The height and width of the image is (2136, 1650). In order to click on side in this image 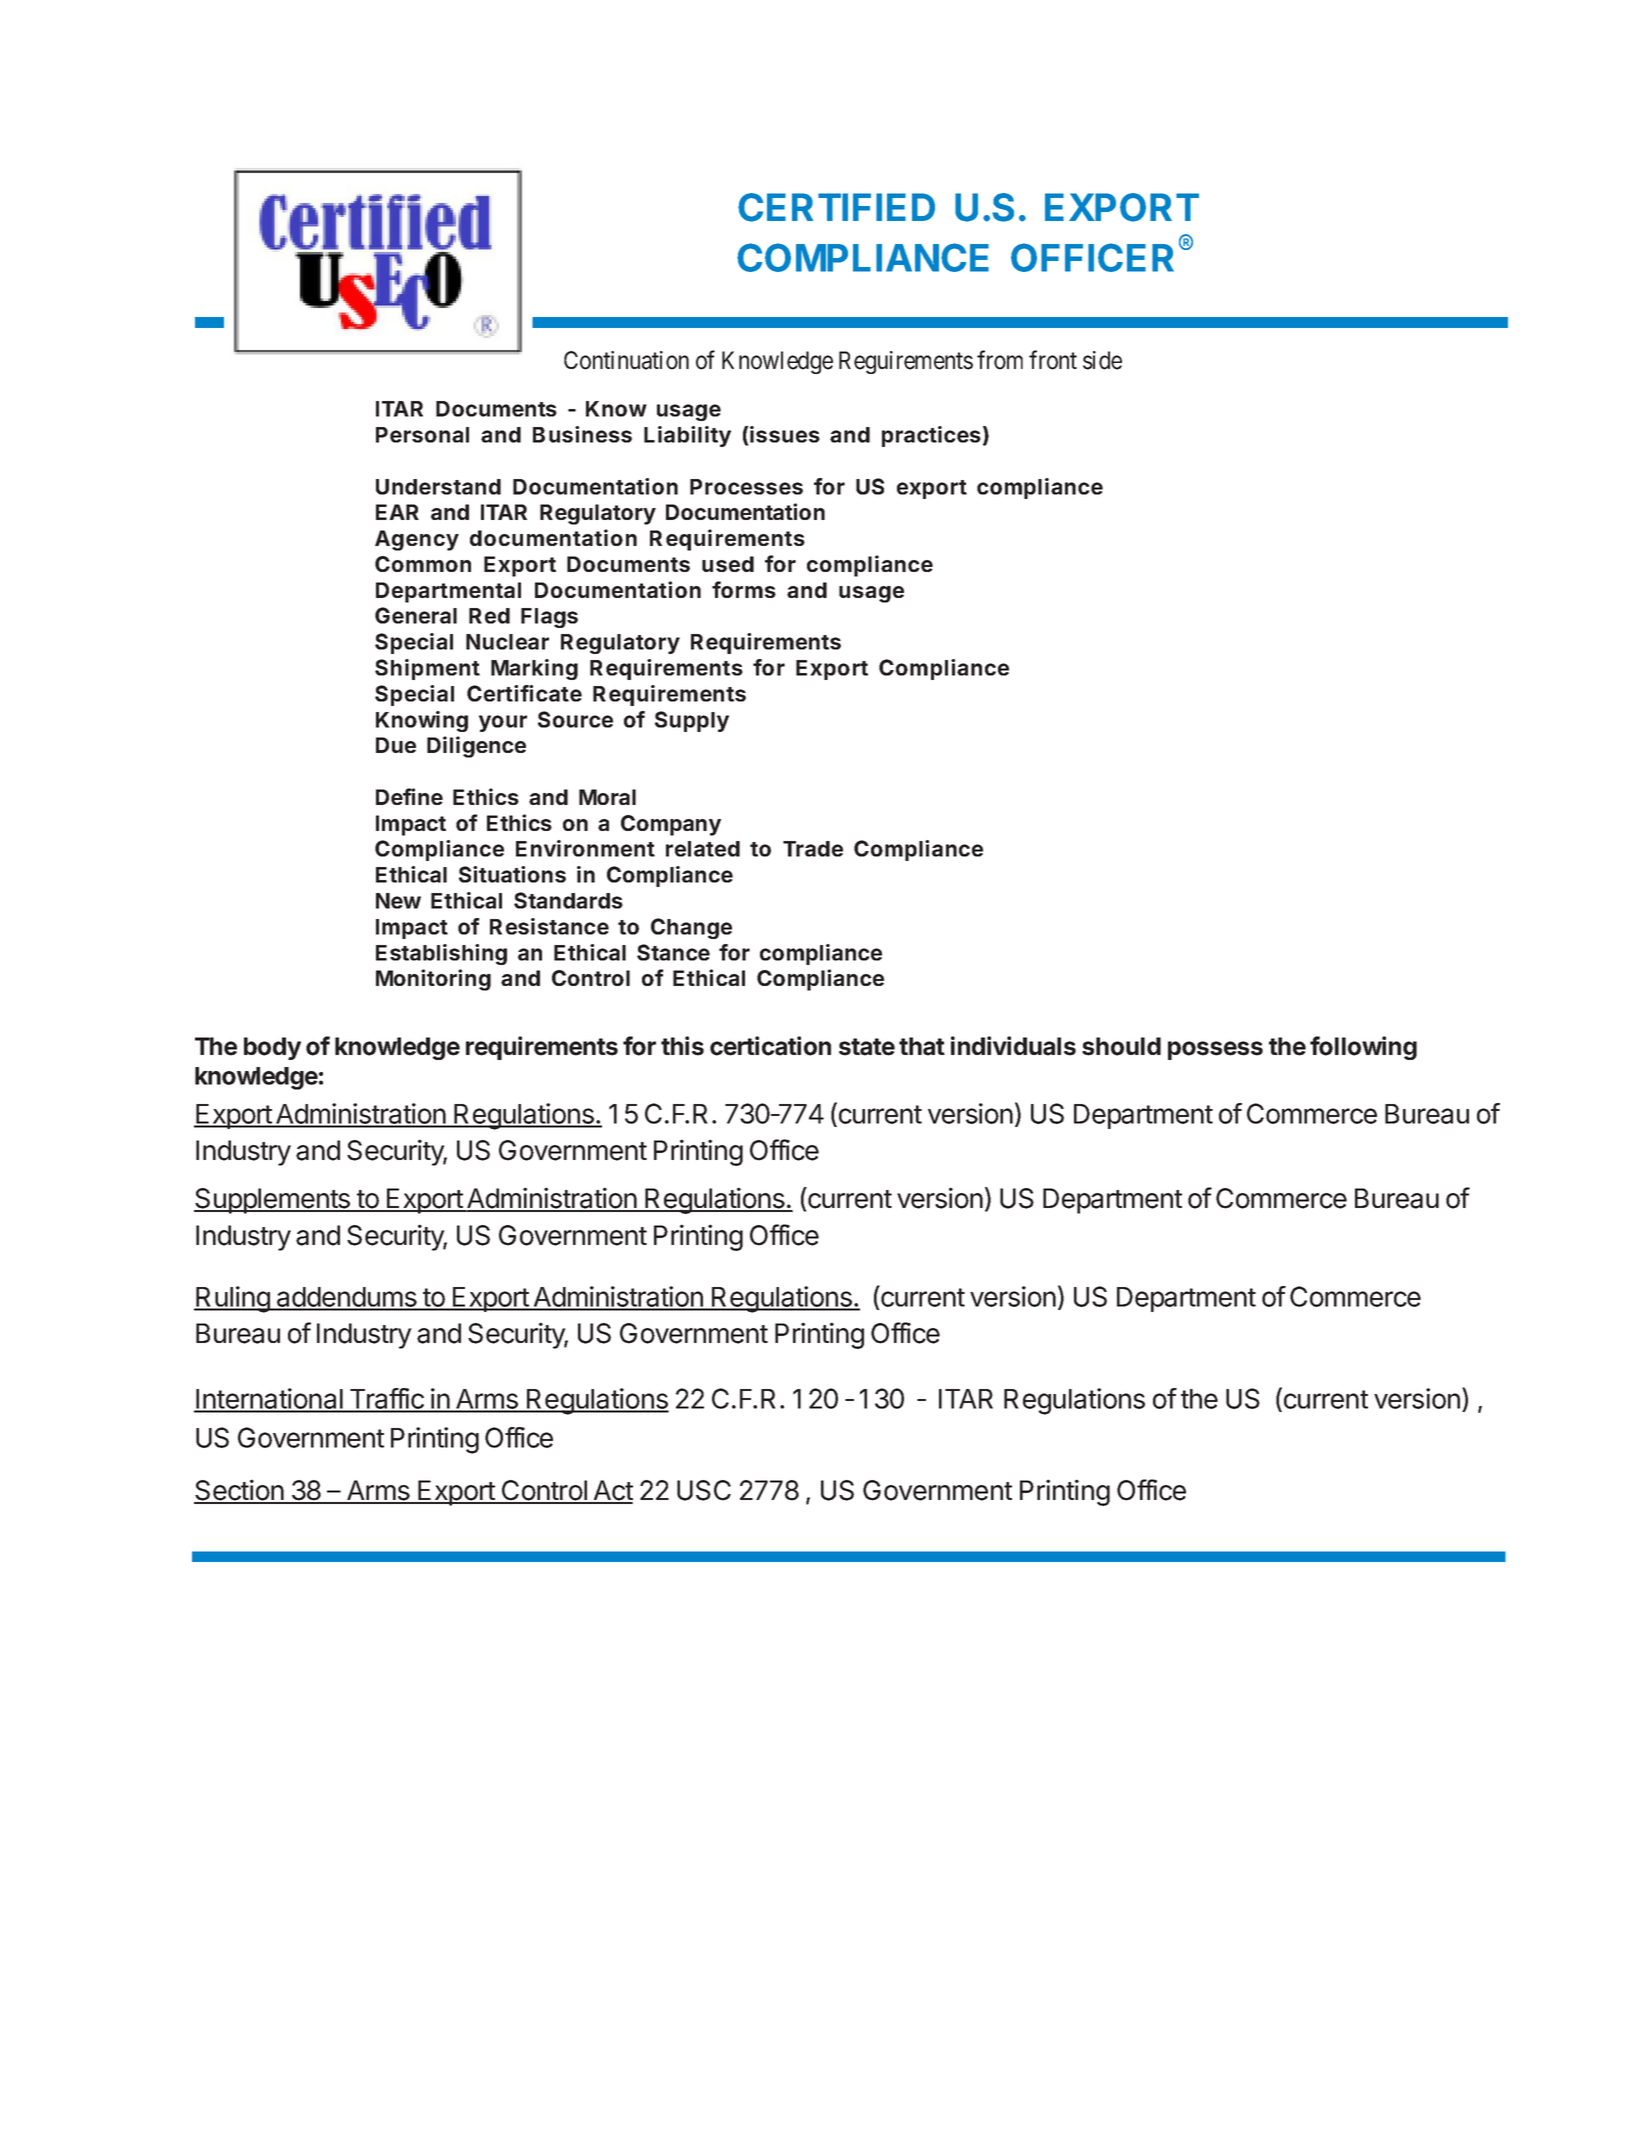, I will do `click(1102, 360)`.
